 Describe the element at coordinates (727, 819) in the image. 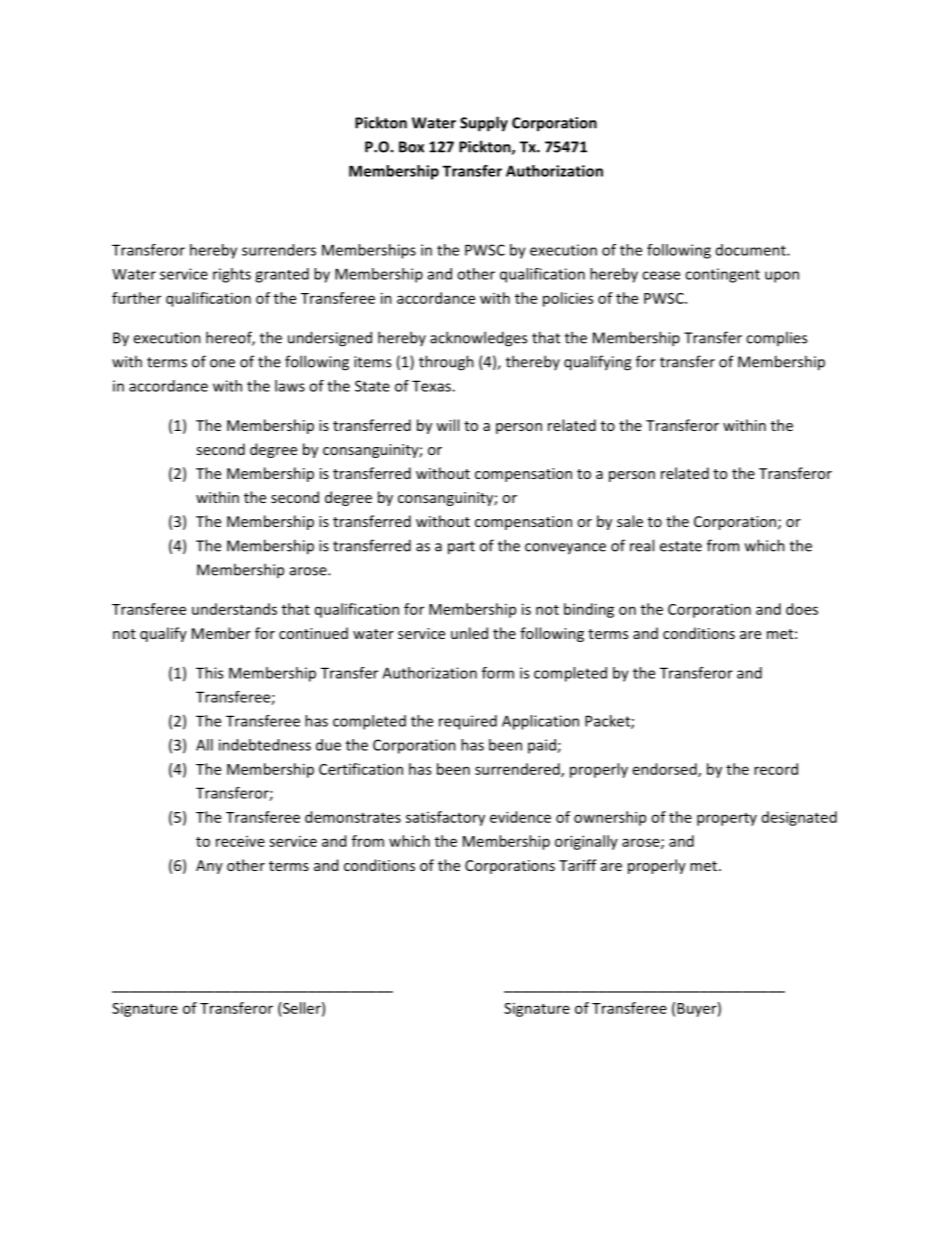

I see `property` at that location.
